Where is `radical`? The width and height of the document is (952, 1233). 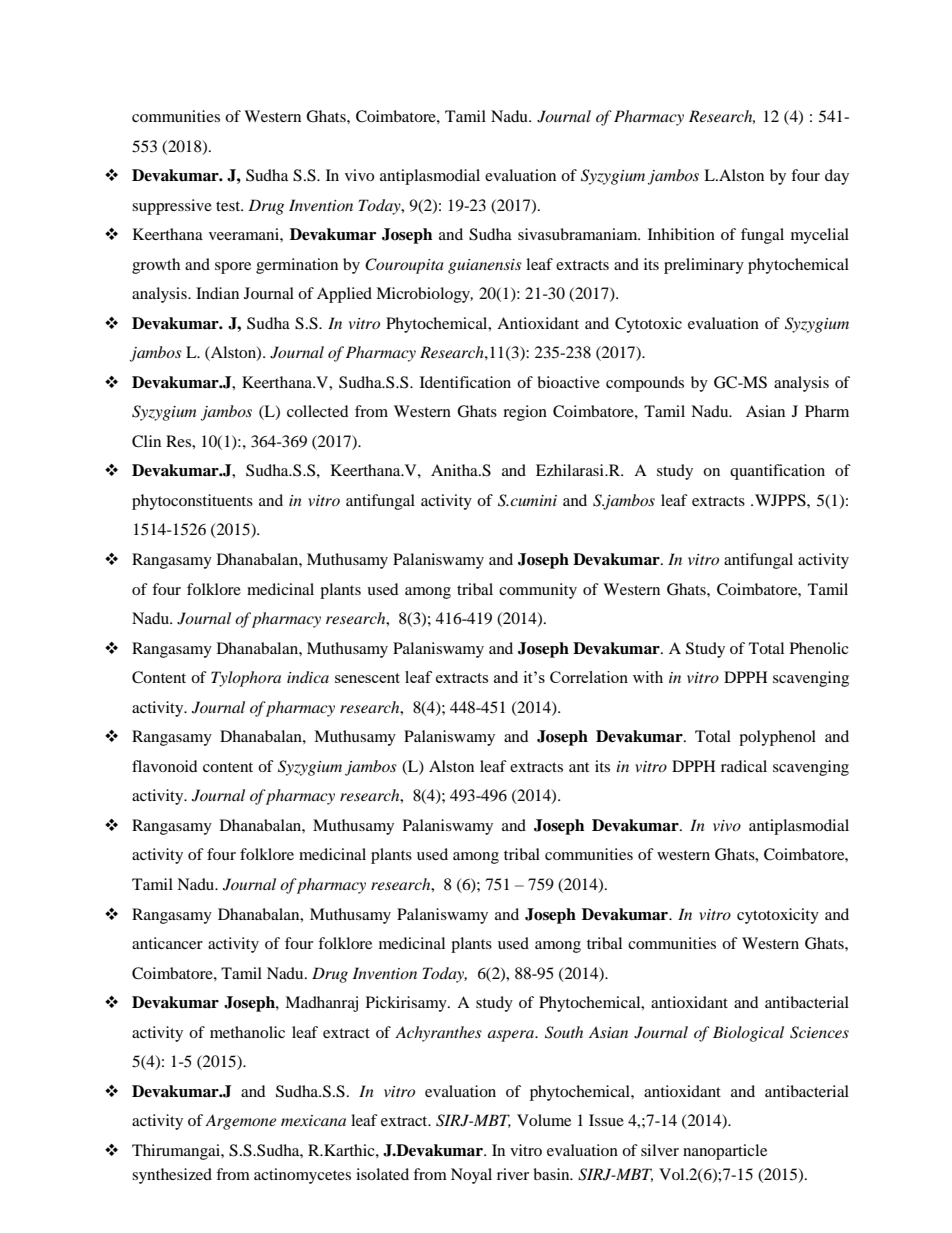
radical is located at coordinates (744, 766).
